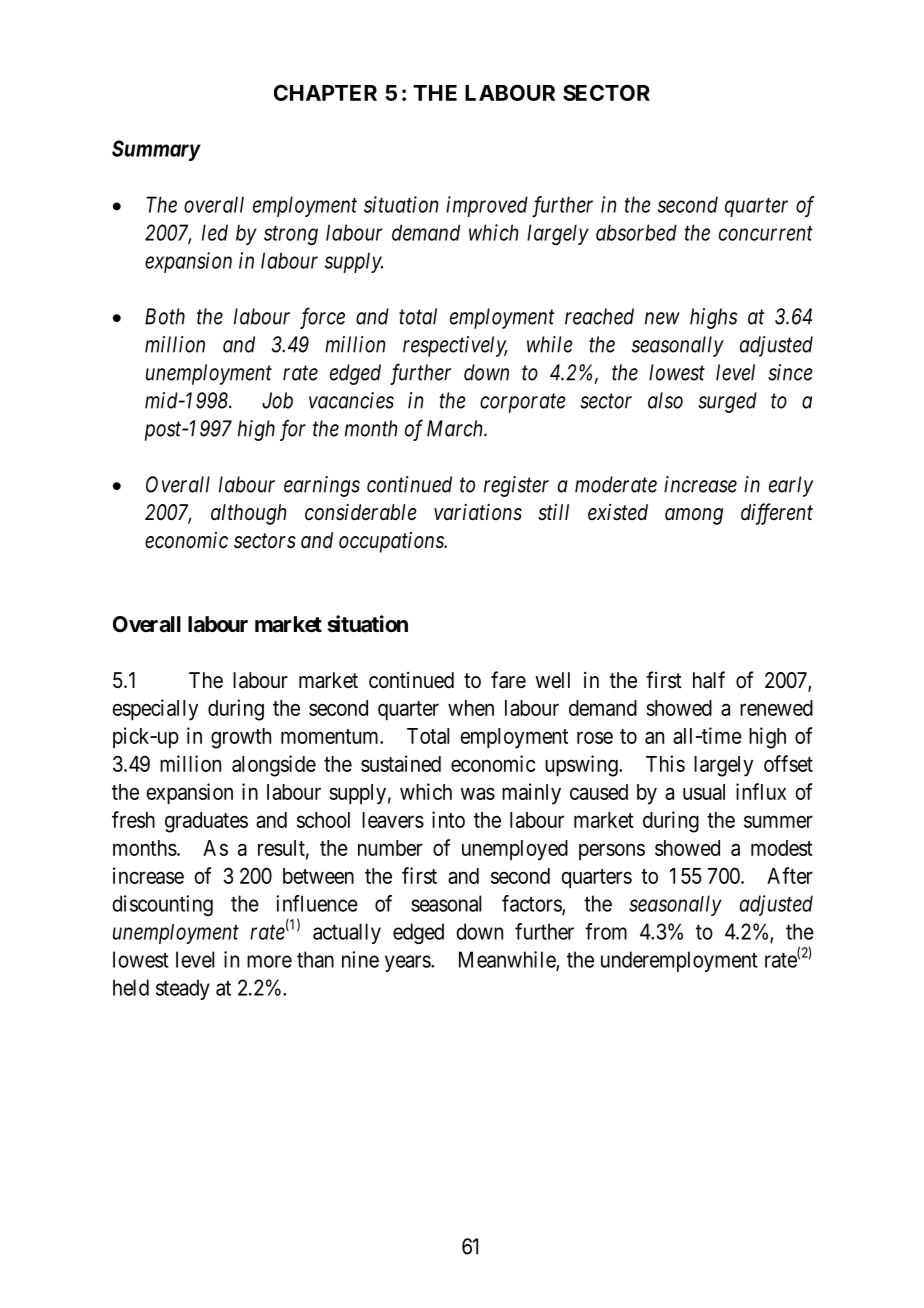 Image resolution: width=924 pixels, height=1308 pixels. What do you see at coordinates (325, 92) in the image?
I see `CHAPTER` at bounding box center [325, 92].
